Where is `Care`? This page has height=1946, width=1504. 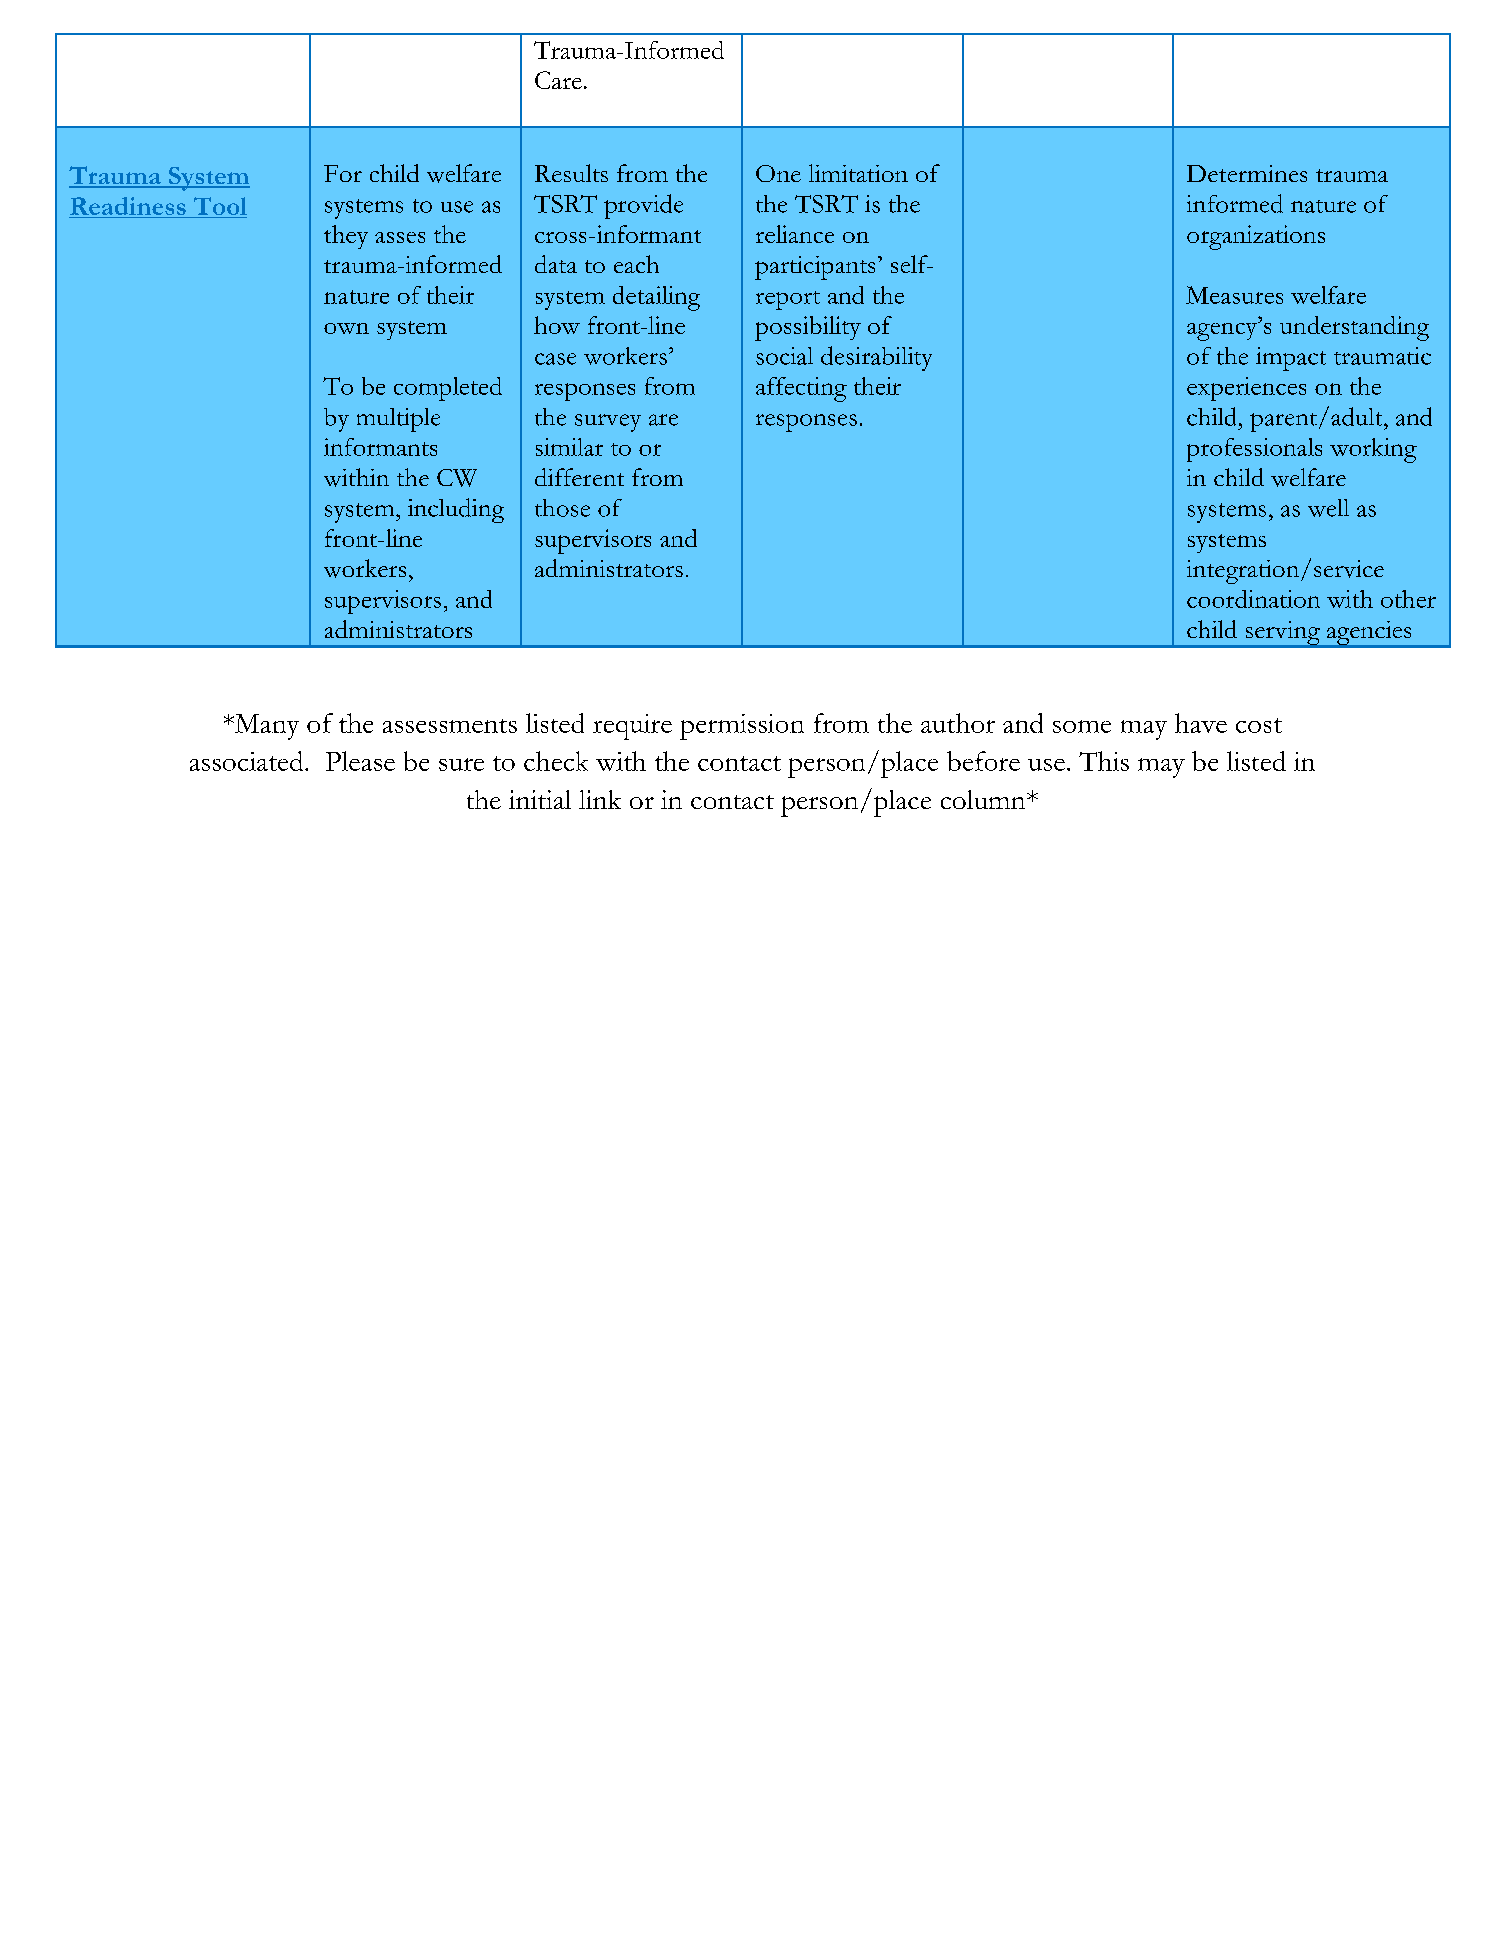
Care is located at coordinates (558, 80).
